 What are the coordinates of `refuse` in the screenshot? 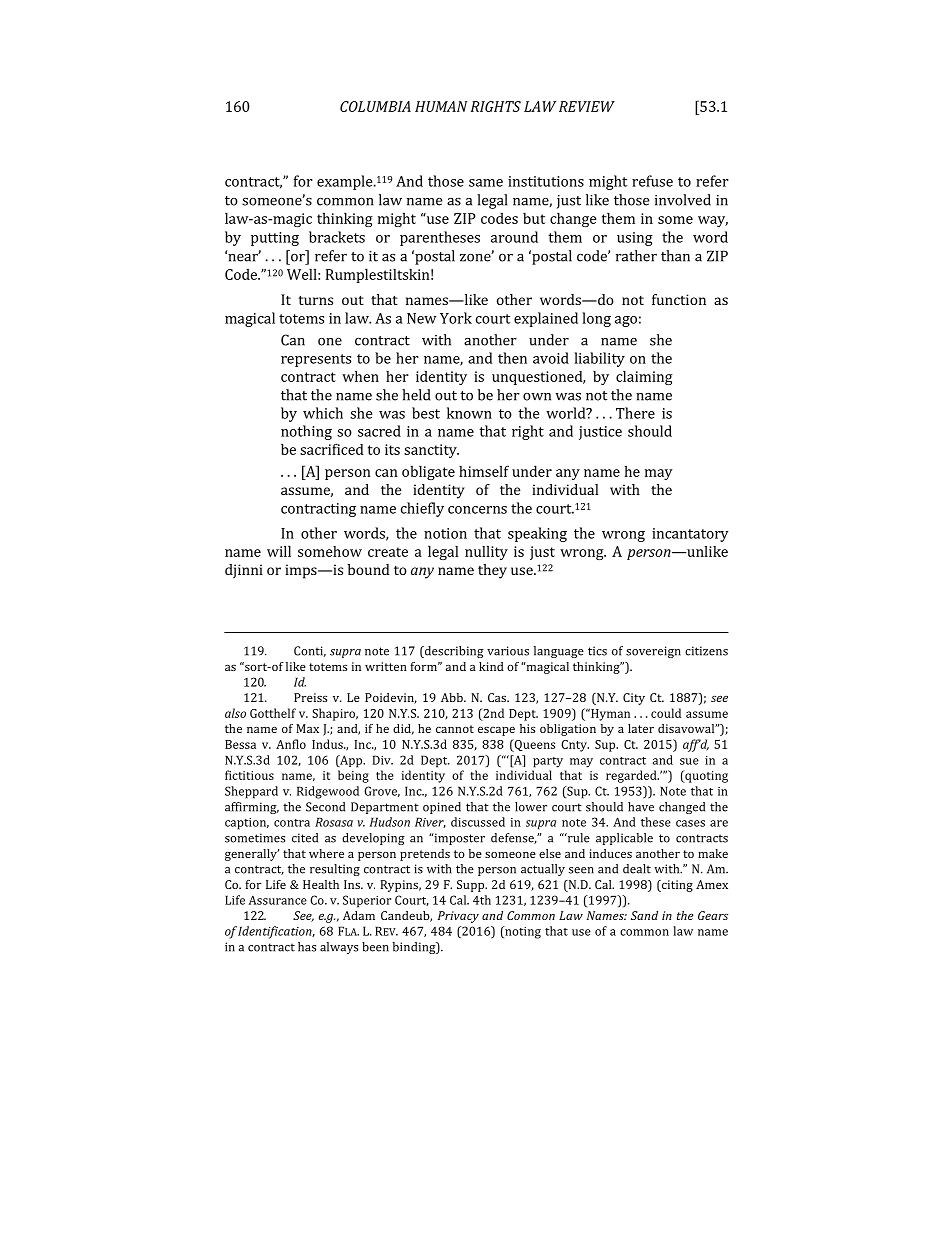 It's located at (652, 181).
